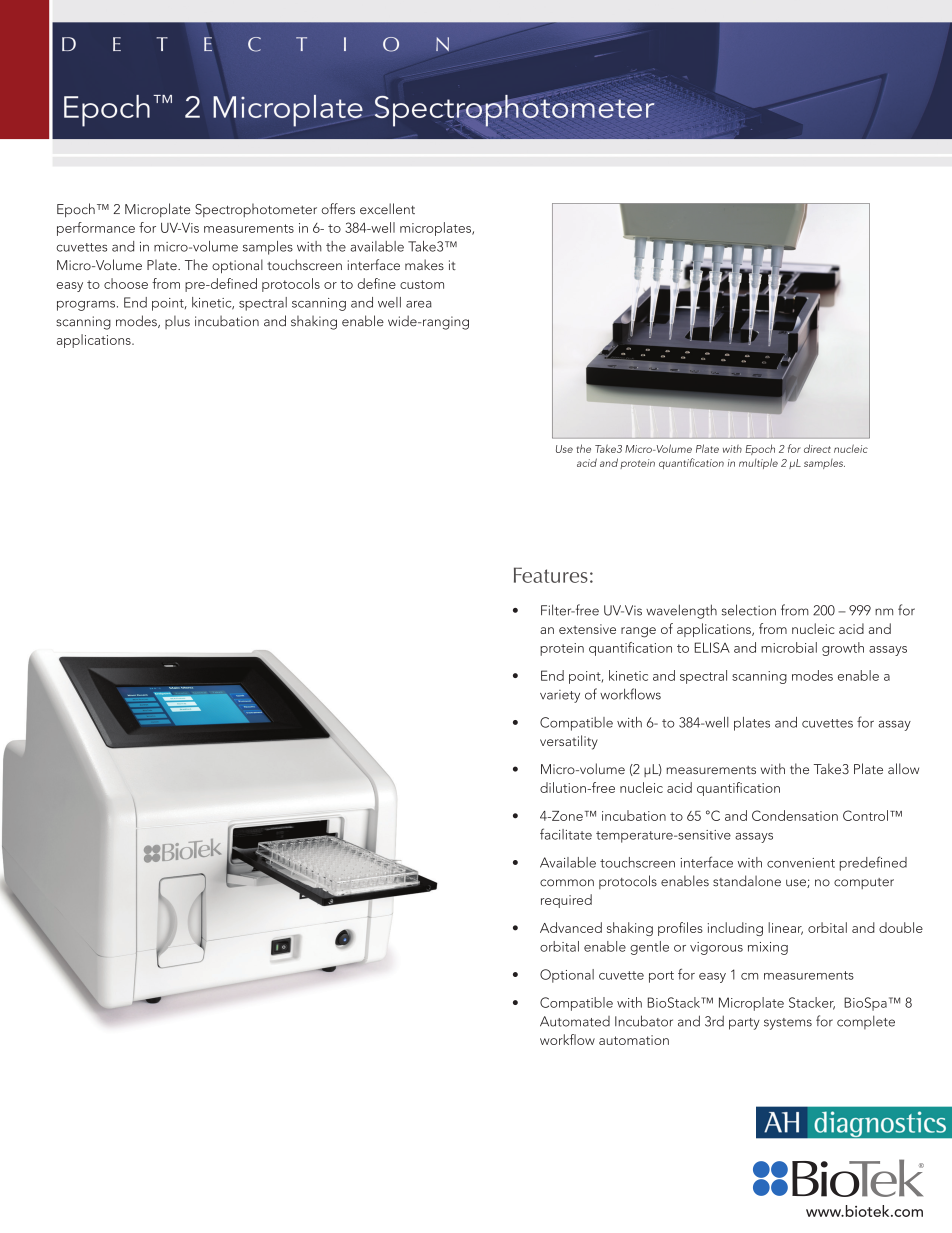 This screenshot has width=952, height=1233. What do you see at coordinates (551, 575) in the screenshot?
I see `Features` at bounding box center [551, 575].
